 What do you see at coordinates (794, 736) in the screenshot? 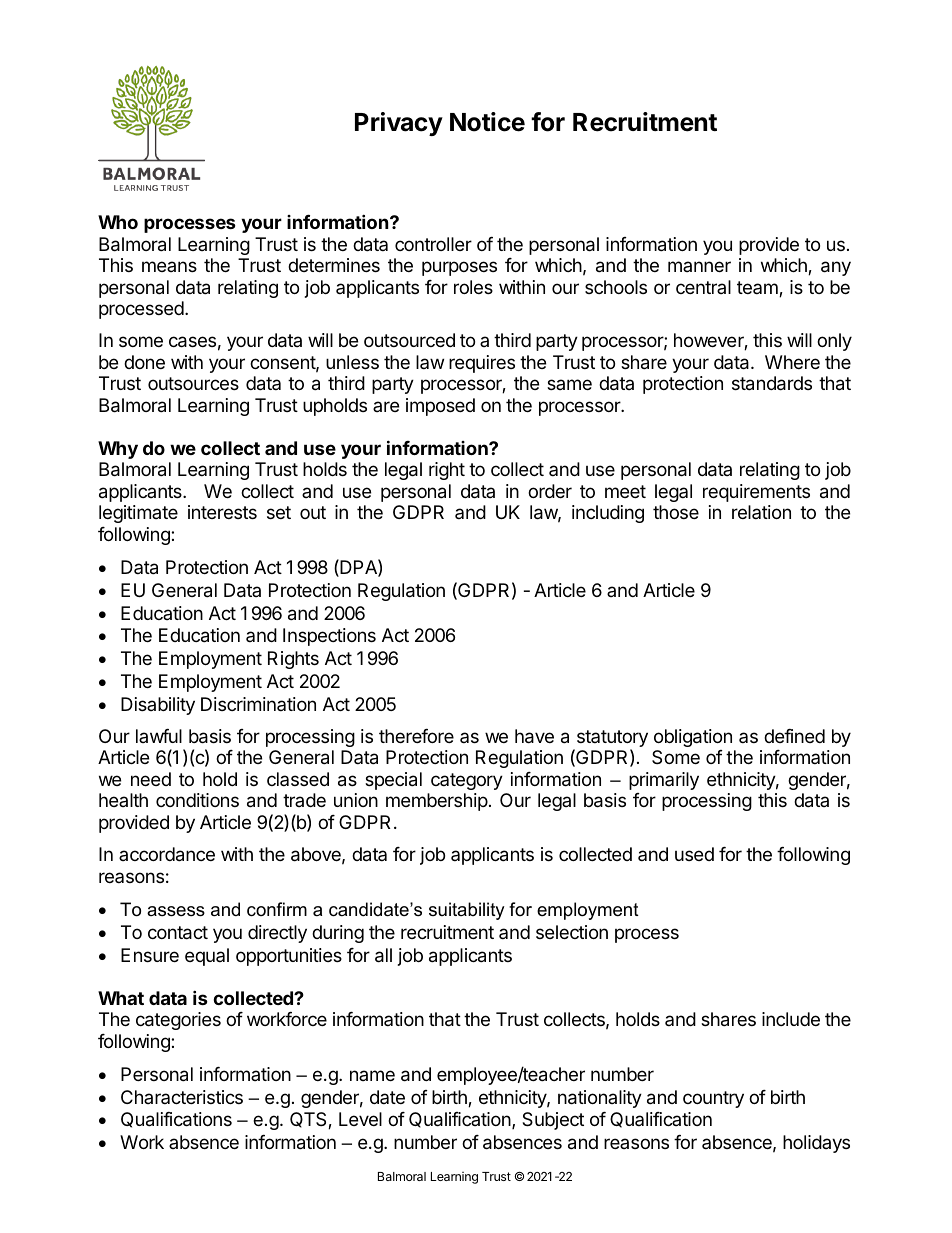
I see `defined` at bounding box center [794, 736].
